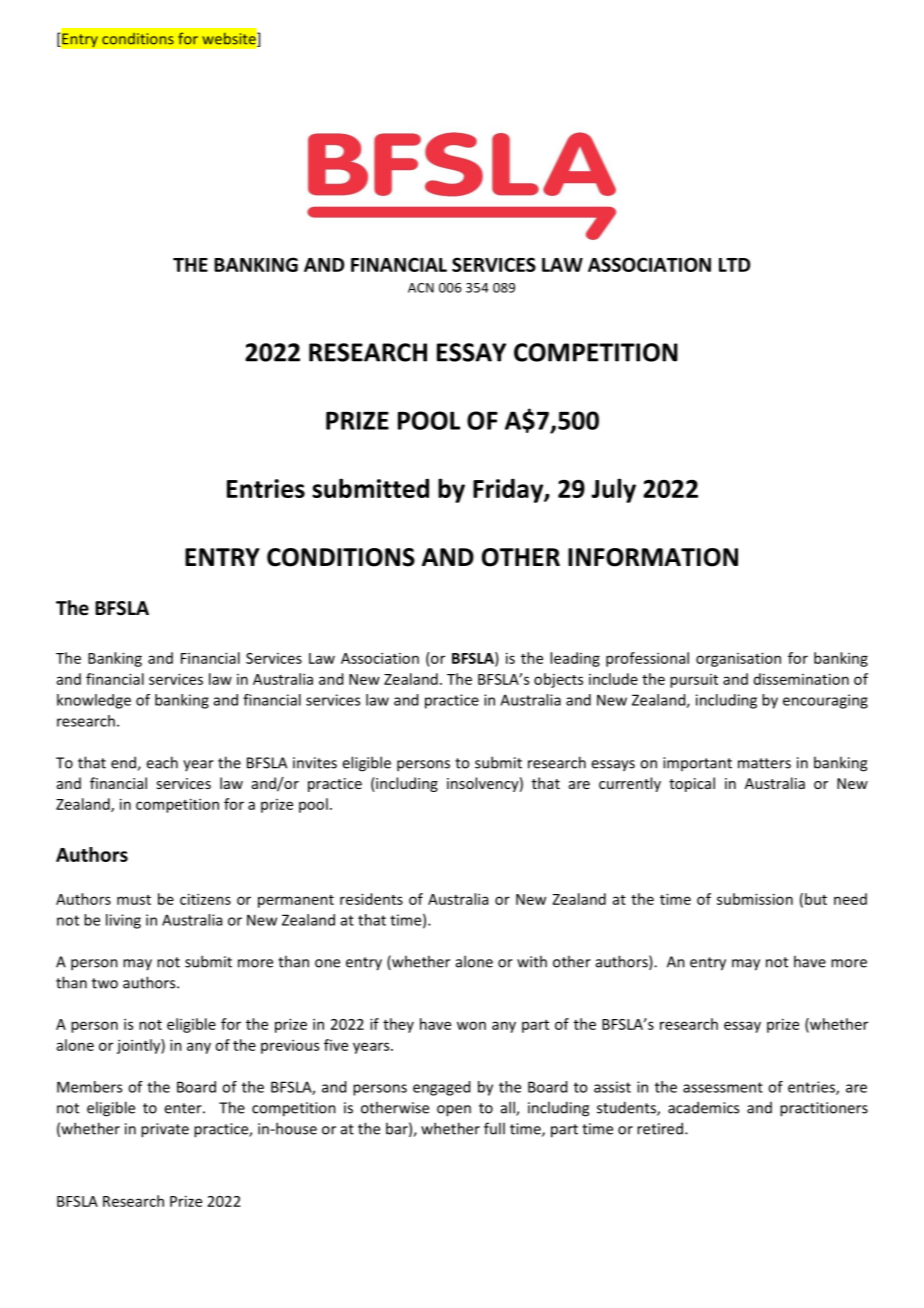 The image size is (924, 1308). What do you see at coordinates (421, 288) in the page?
I see `ACN` at bounding box center [421, 288].
